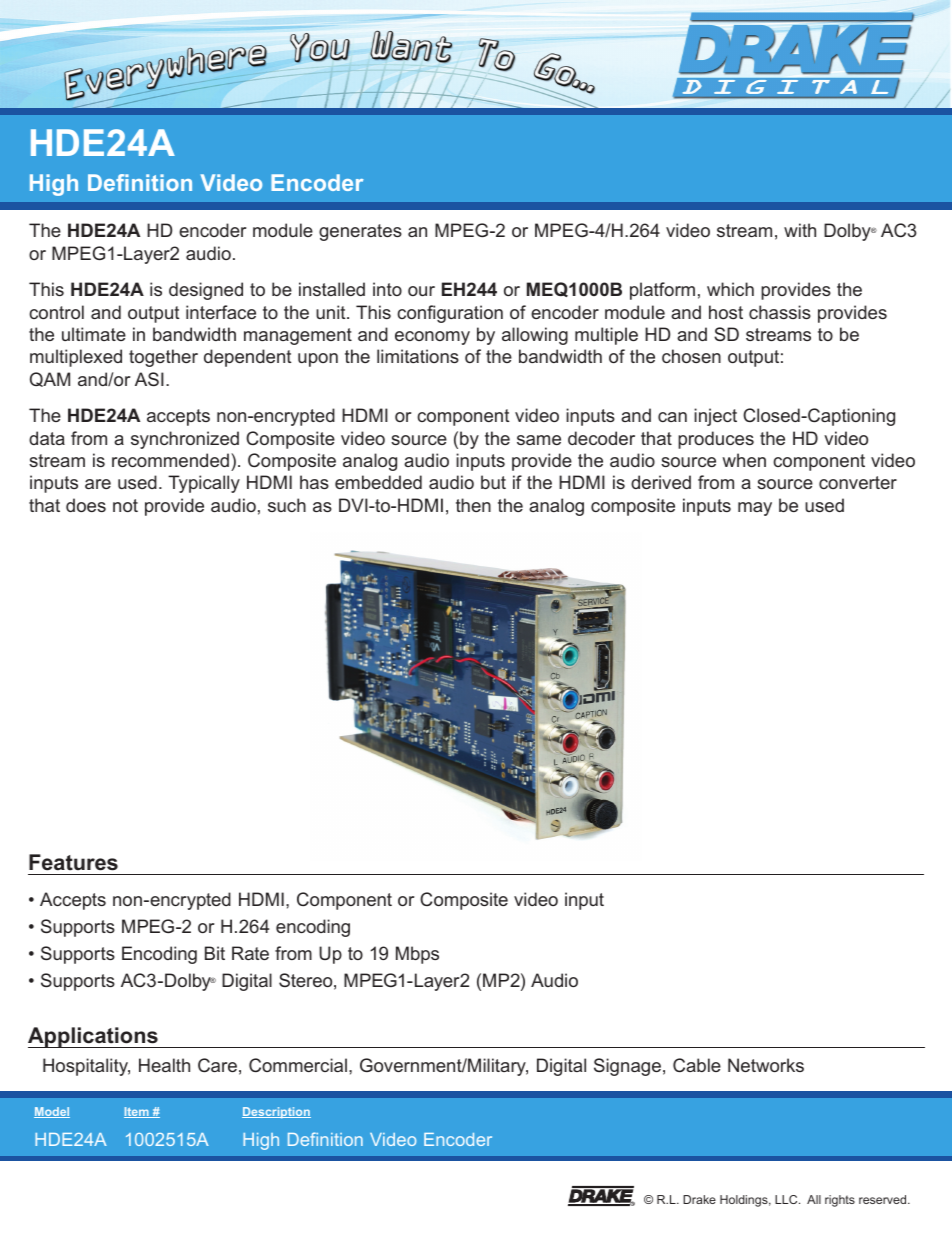  I want to click on Item, so click(137, 1112).
